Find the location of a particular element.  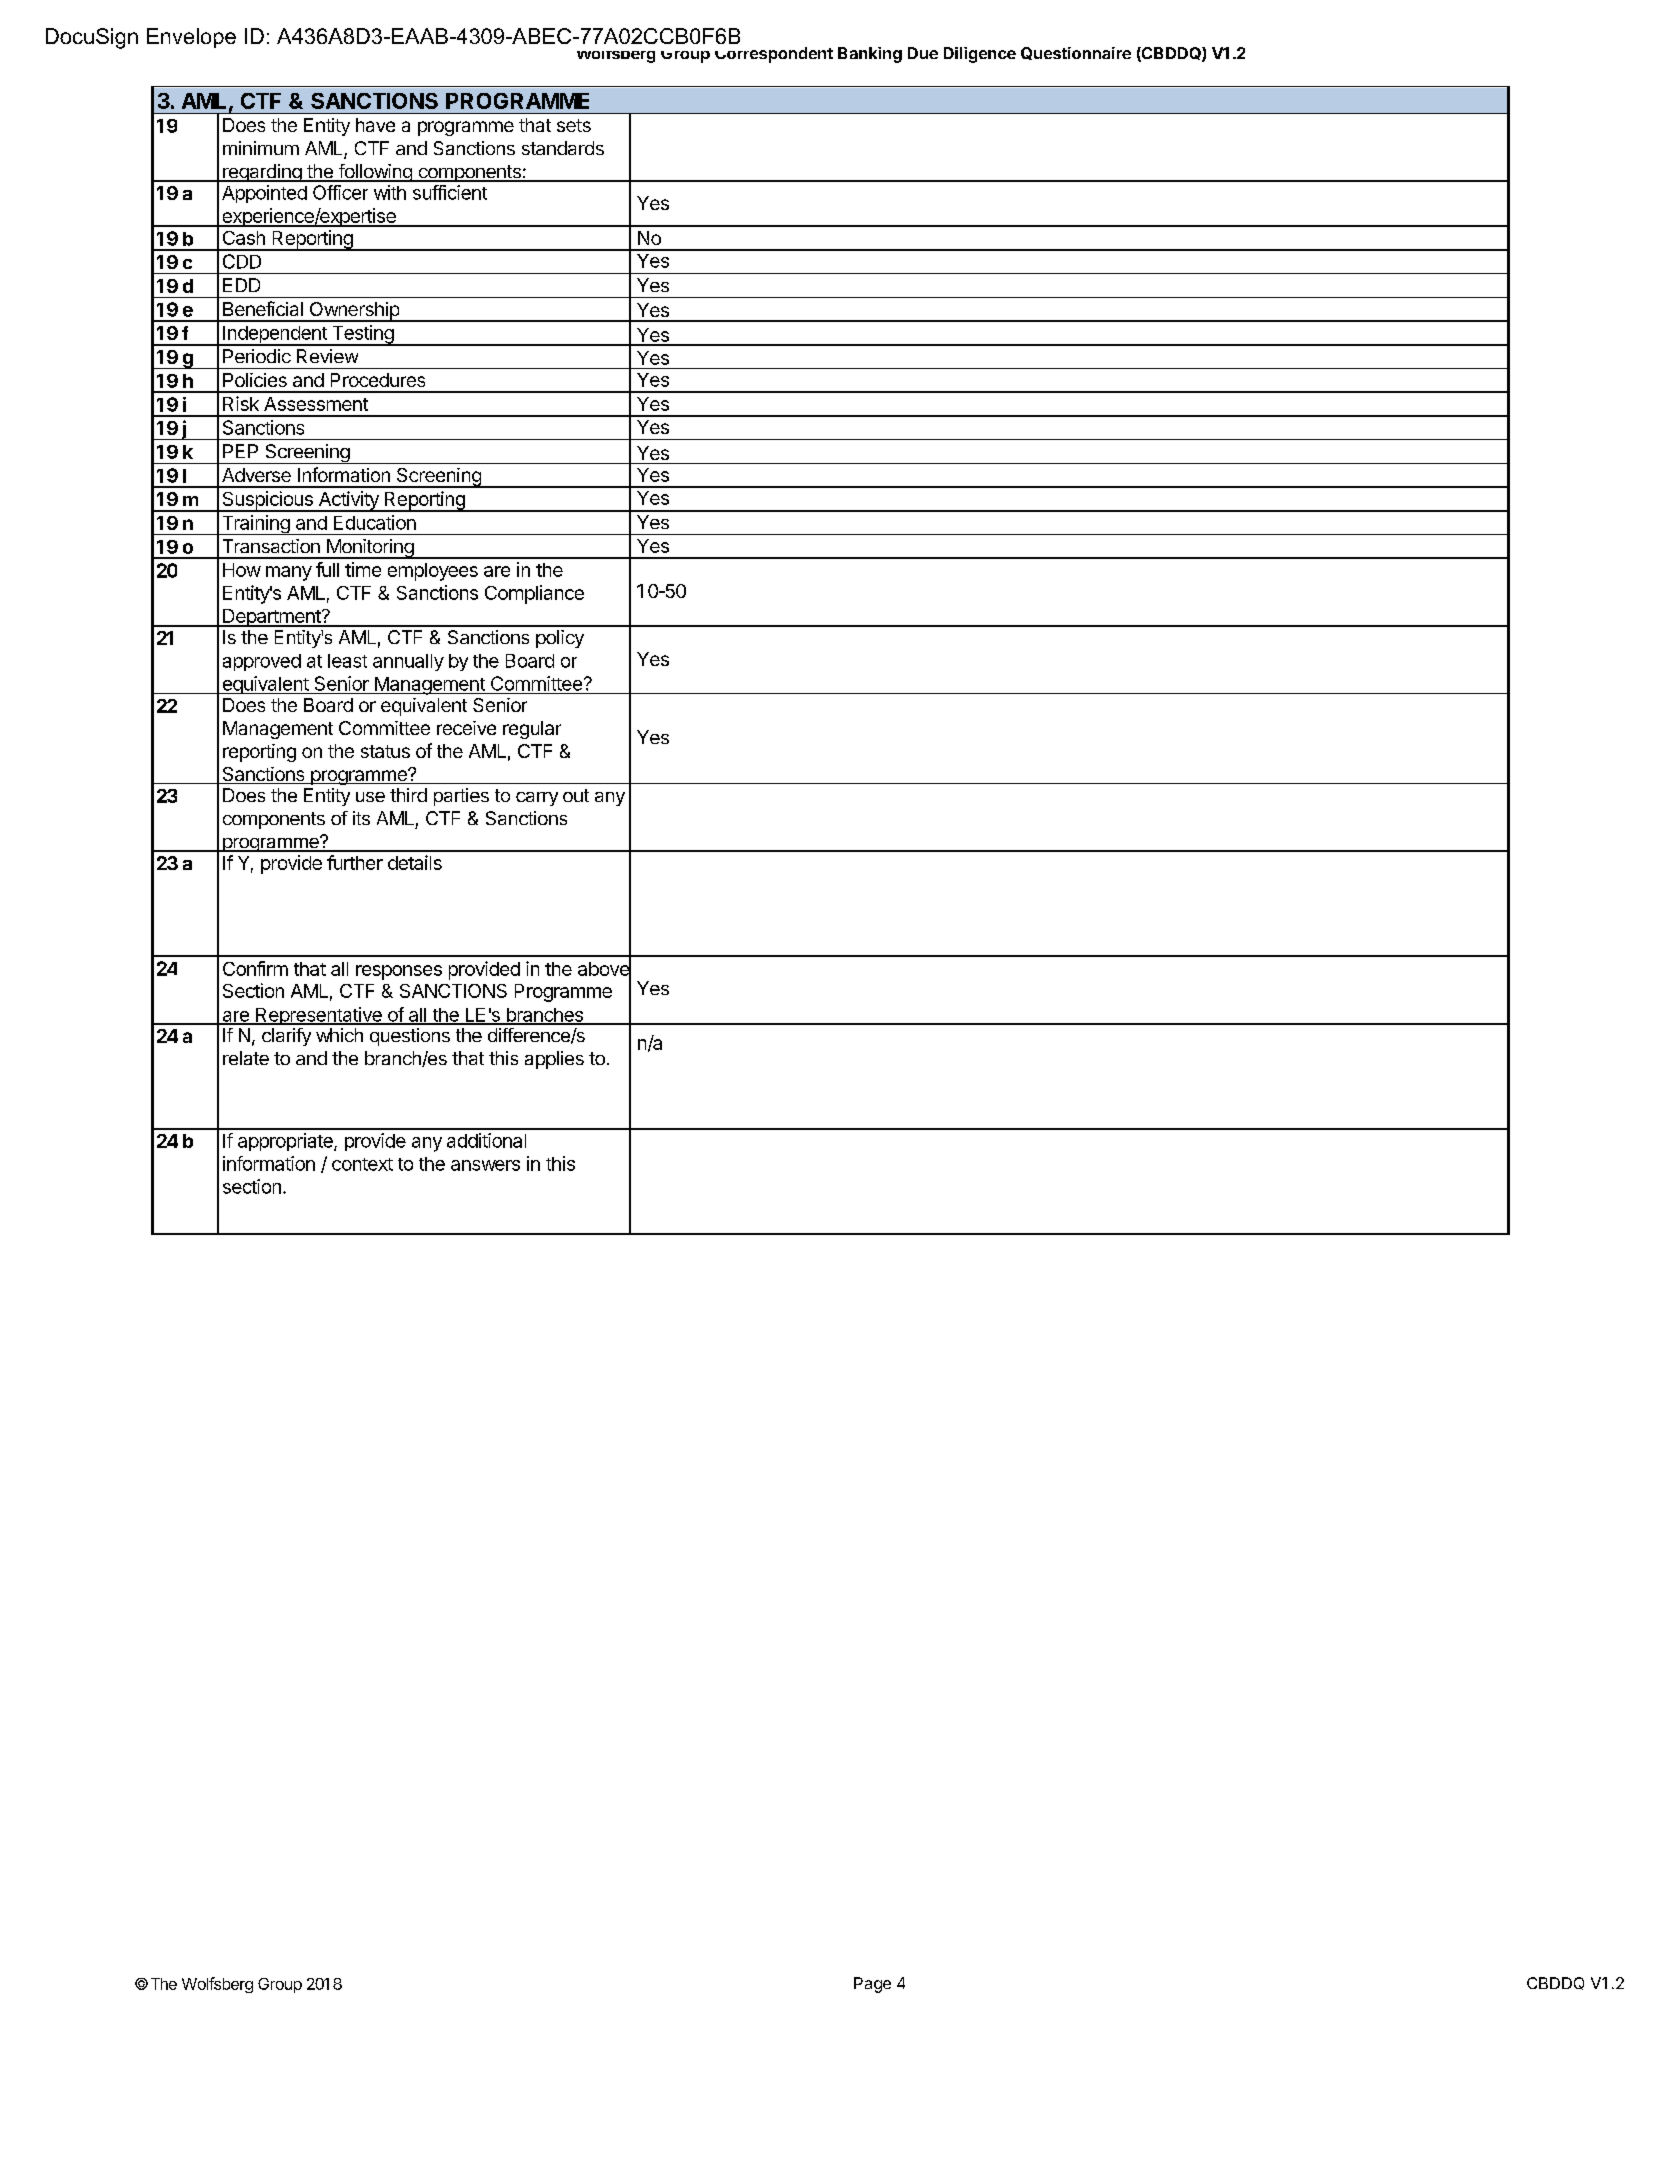

which is located at coordinates (339, 1035).
